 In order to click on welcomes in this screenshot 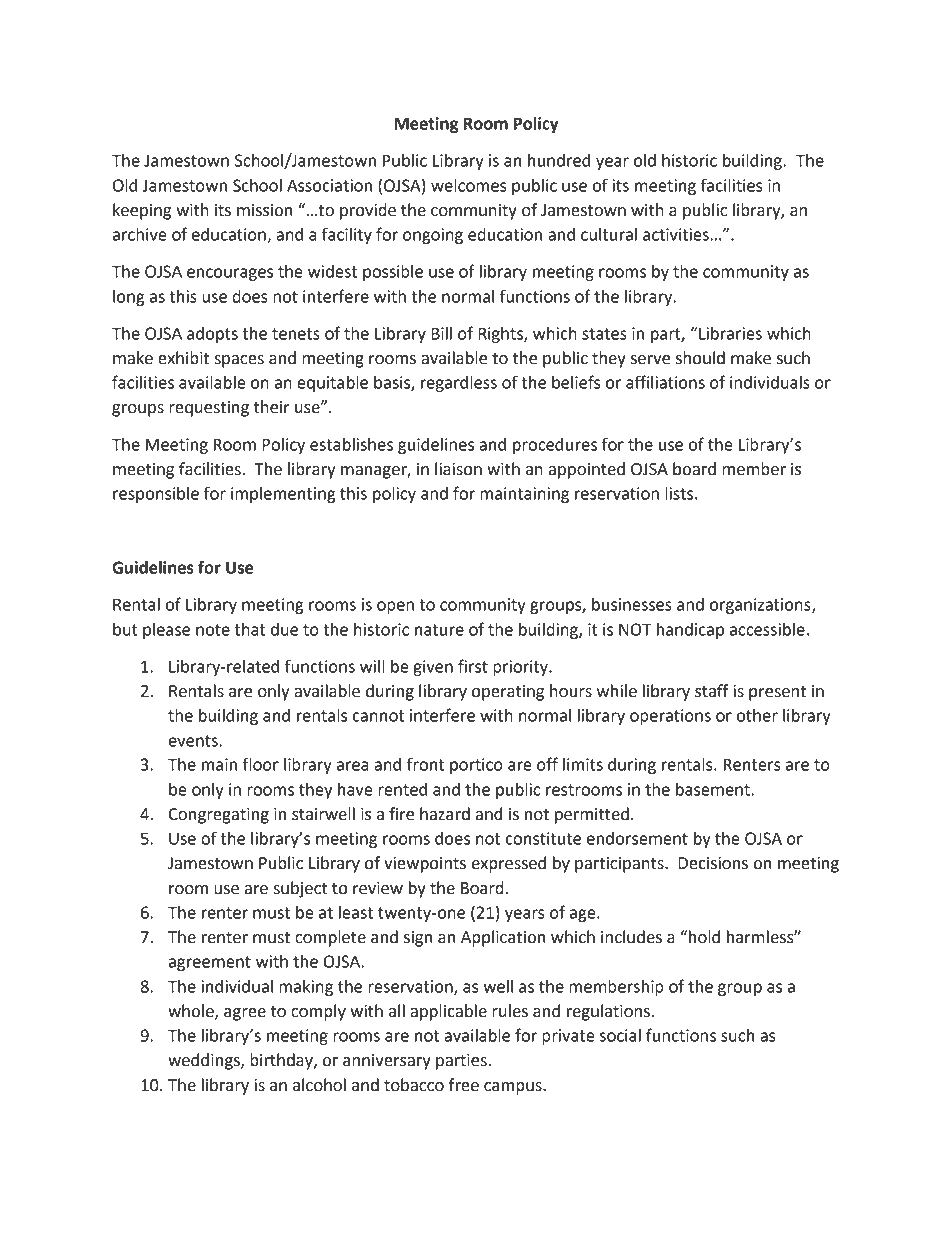, I will do `click(469, 185)`.
